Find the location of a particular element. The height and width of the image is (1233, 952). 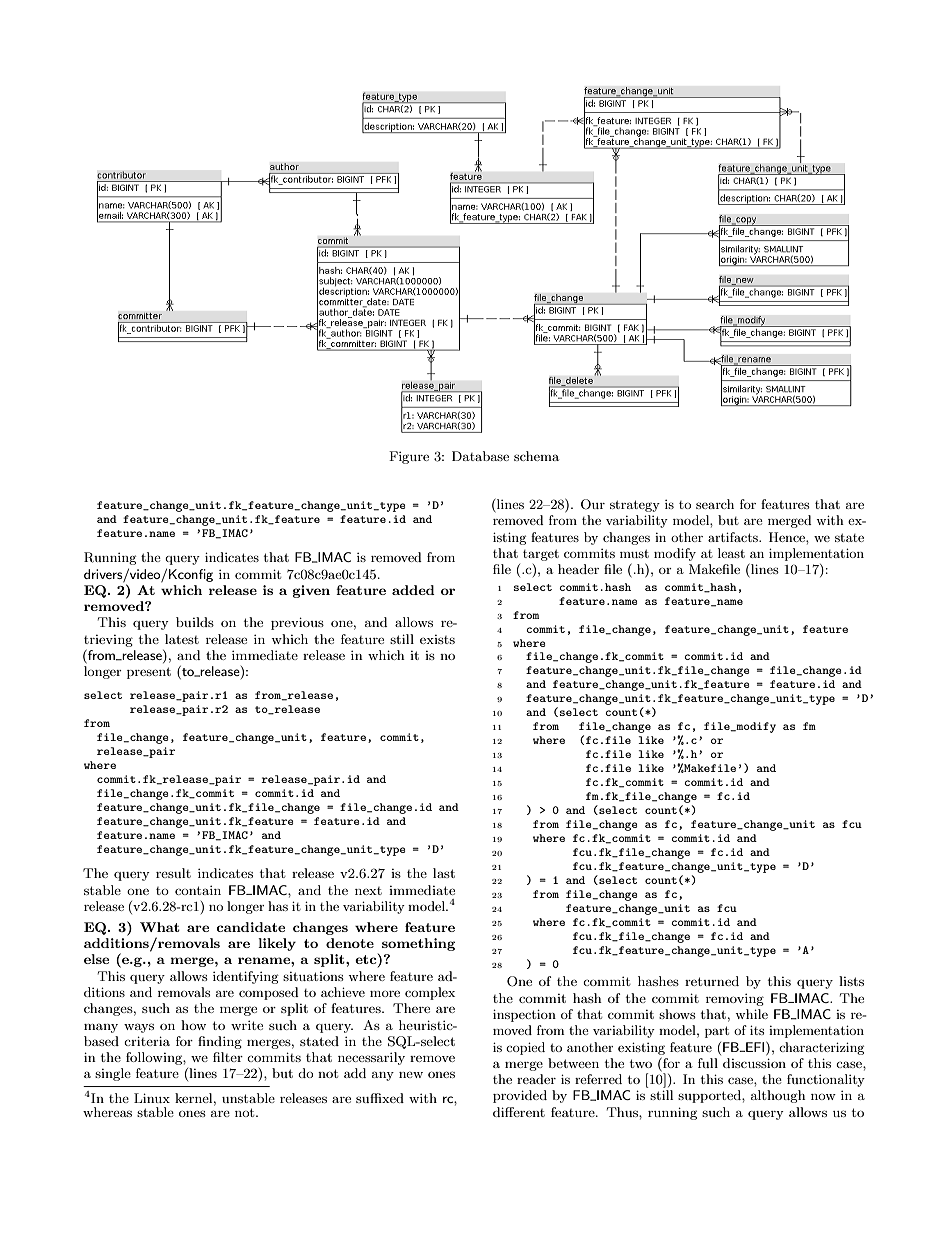

Linux is located at coordinates (152, 1098).
